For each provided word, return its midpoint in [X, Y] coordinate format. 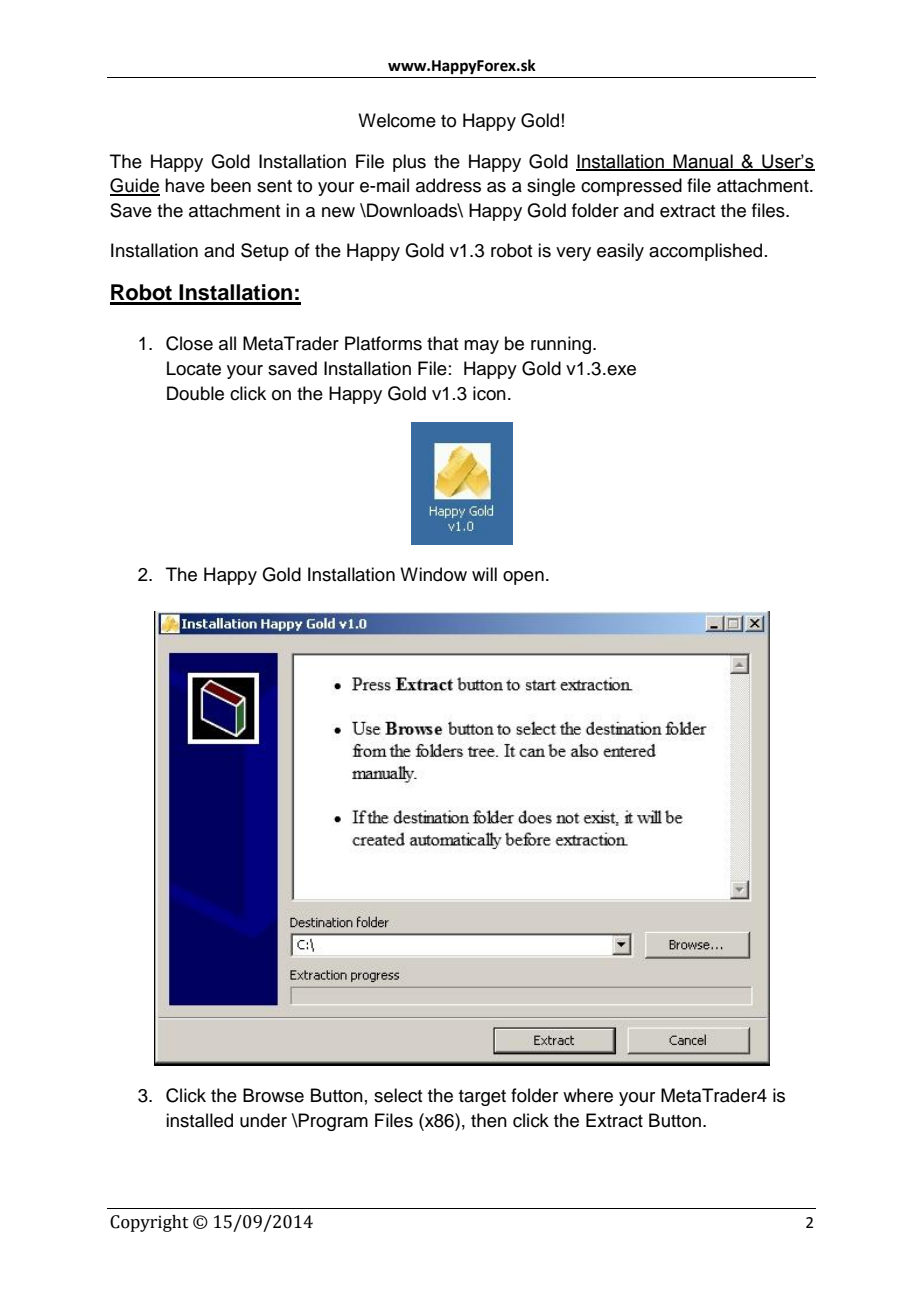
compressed [631, 187]
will [484, 574]
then [489, 1120]
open [523, 578]
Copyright [149, 1223]
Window [433, 574]
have [185, 185]
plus [409, 163]
